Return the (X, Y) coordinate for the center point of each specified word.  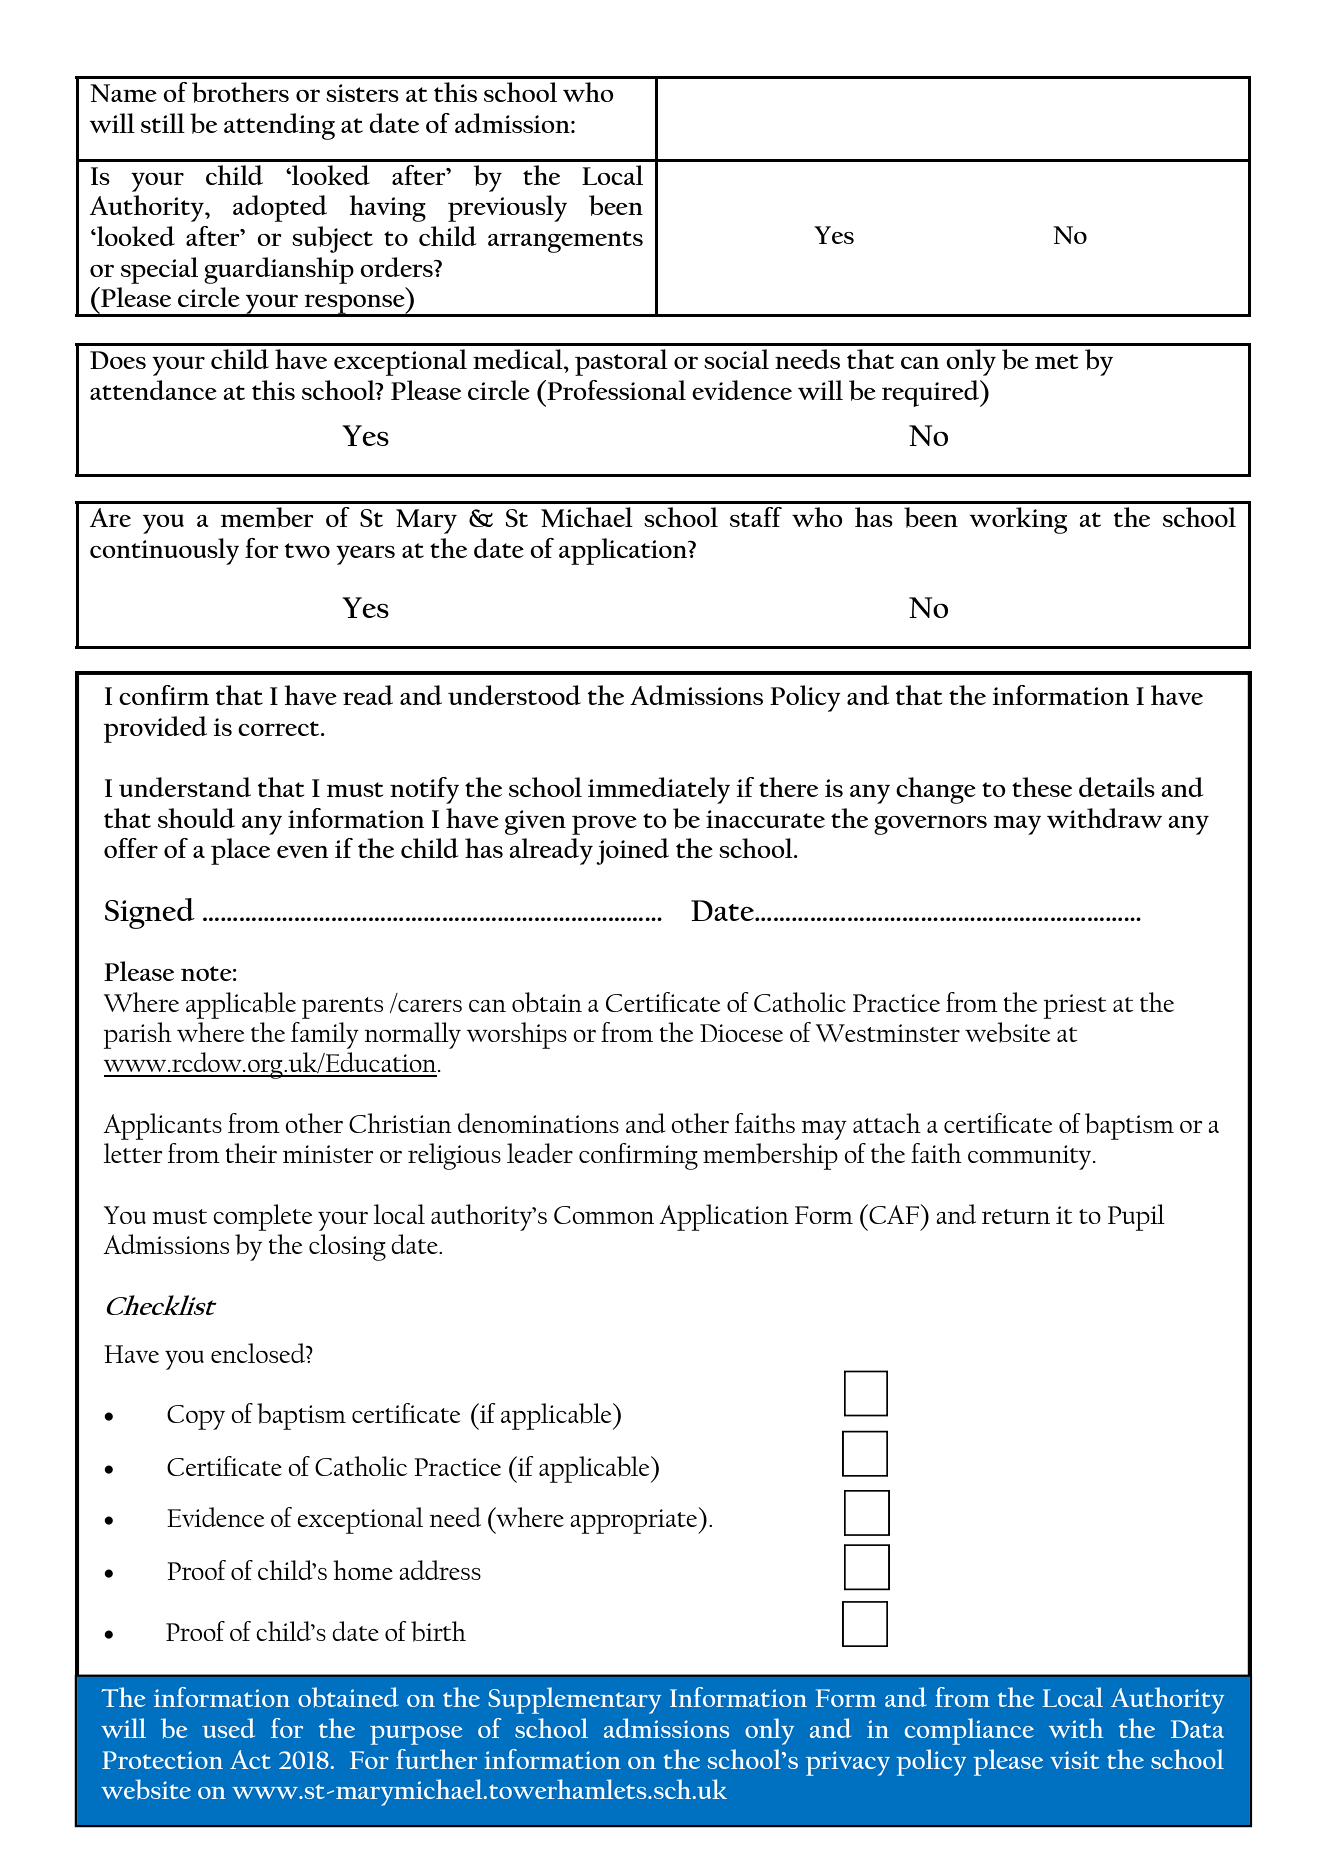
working (1018, 520)
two (307, 550)
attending (279, 126)
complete (262, 1217)
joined (632, 851)
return (1016, 1216)
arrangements (565, 242)
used (228, 1728)
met (1056, 361)
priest (1075, 1006)
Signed (150, 913)
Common (604, 1215)
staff (756, 517)
